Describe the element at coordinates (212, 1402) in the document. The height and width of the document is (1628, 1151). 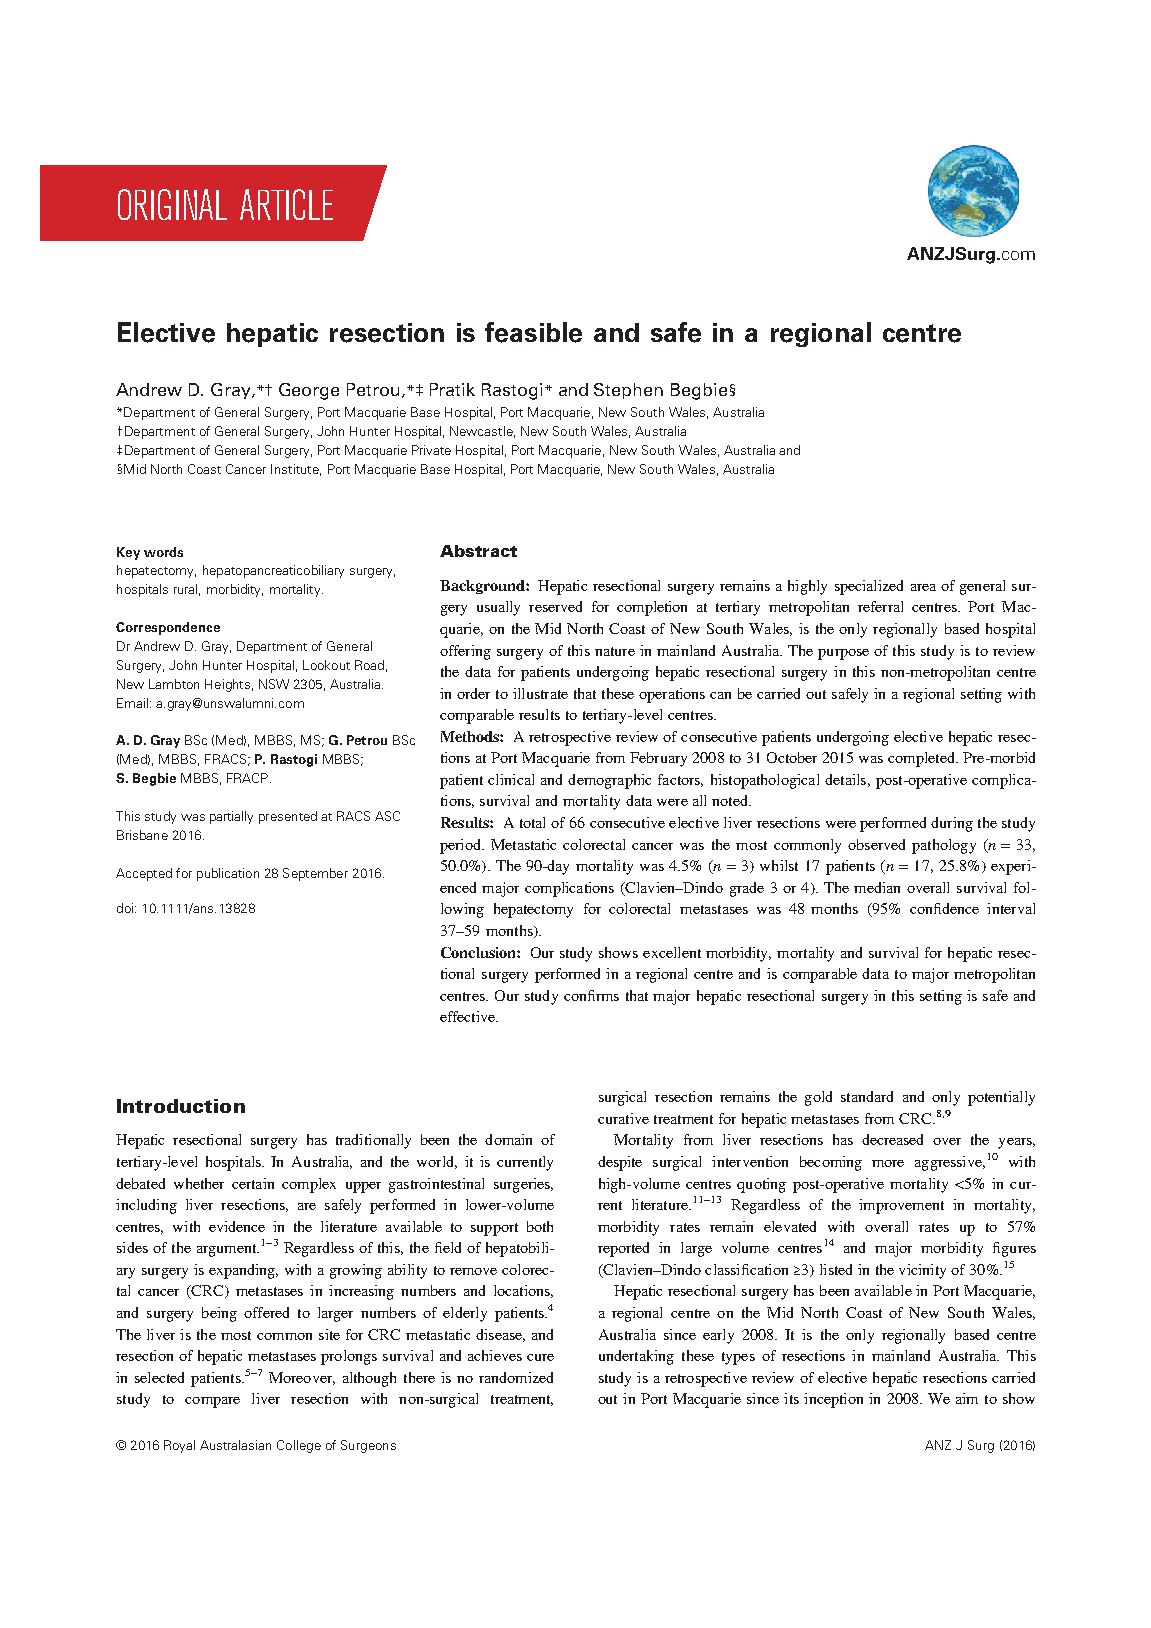
I see `compare` at that location.
